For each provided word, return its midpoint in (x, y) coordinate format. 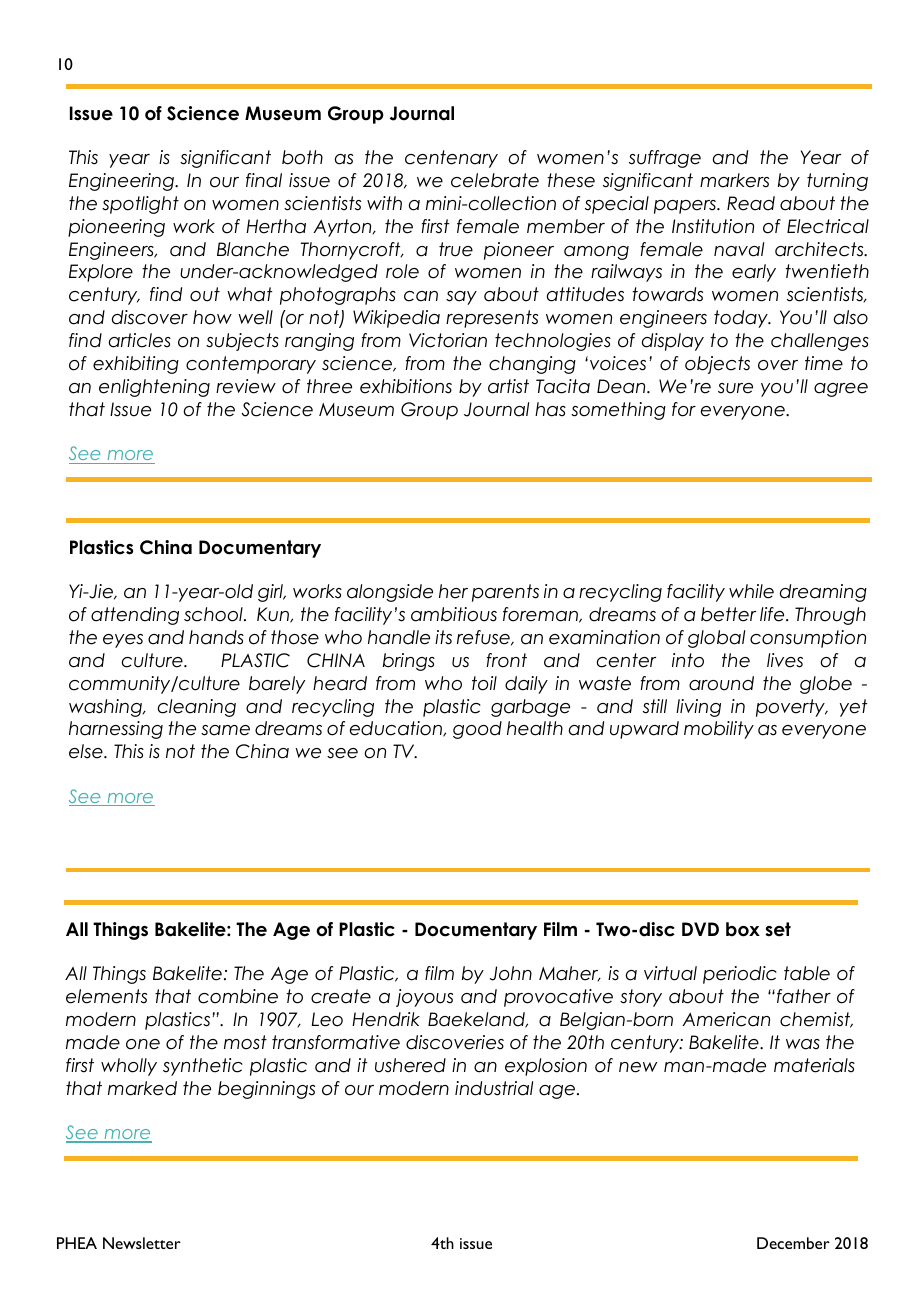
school (214, 614)
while (751, 591)
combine (238, 996)
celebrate (495, 180)
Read (751, 203)
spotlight (140, 205)
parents (505, 593)
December (793, 1243)
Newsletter (142, 1243)
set (778, 929)
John (511, 973)
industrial (494, 1088)
